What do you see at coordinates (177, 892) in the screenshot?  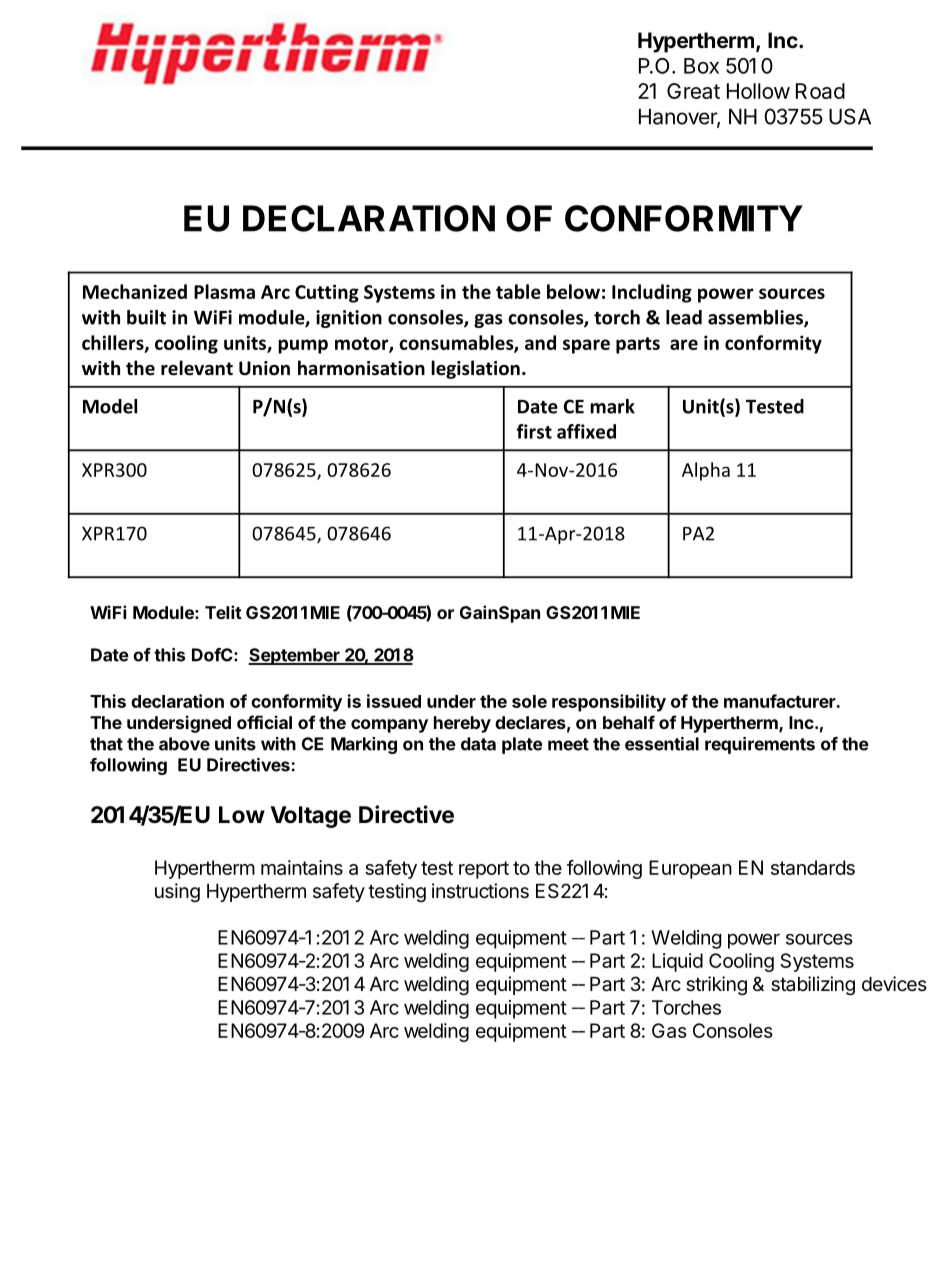 I see `using` at bounding box center [177, 892].
